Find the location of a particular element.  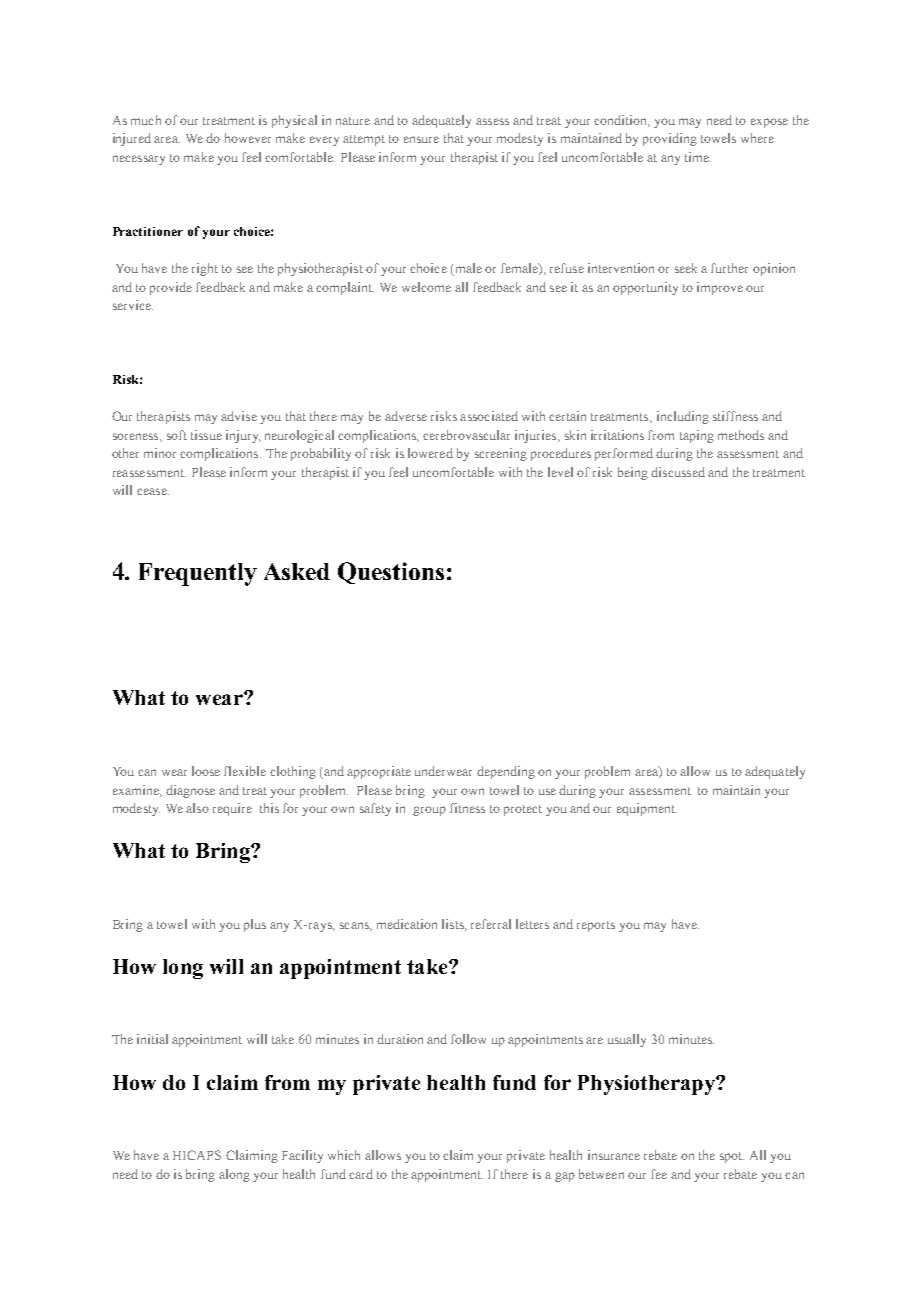

ensure is located at coordinates (421, 139).
